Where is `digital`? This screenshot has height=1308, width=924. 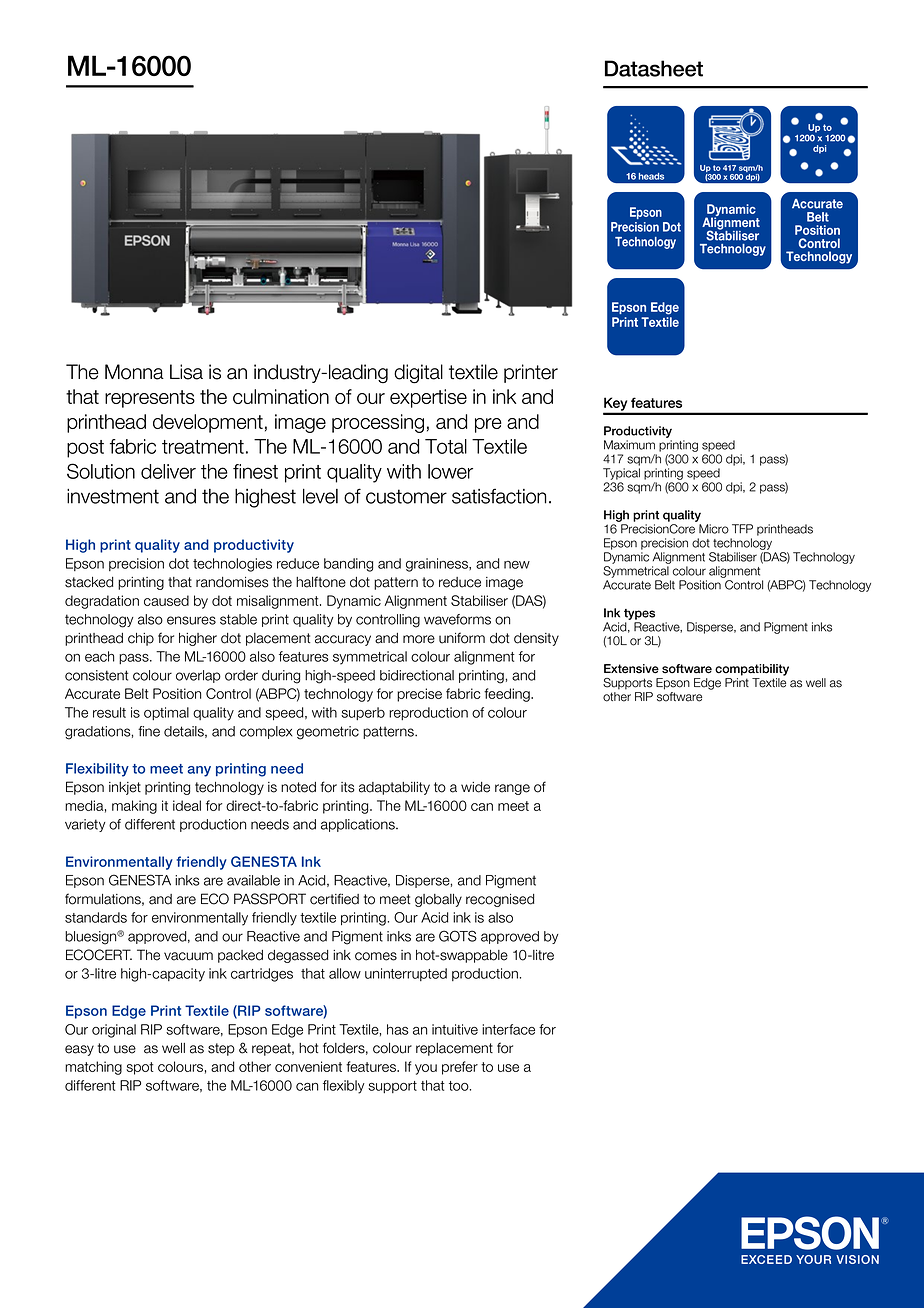
digital is located at coordinates (418, 374).
